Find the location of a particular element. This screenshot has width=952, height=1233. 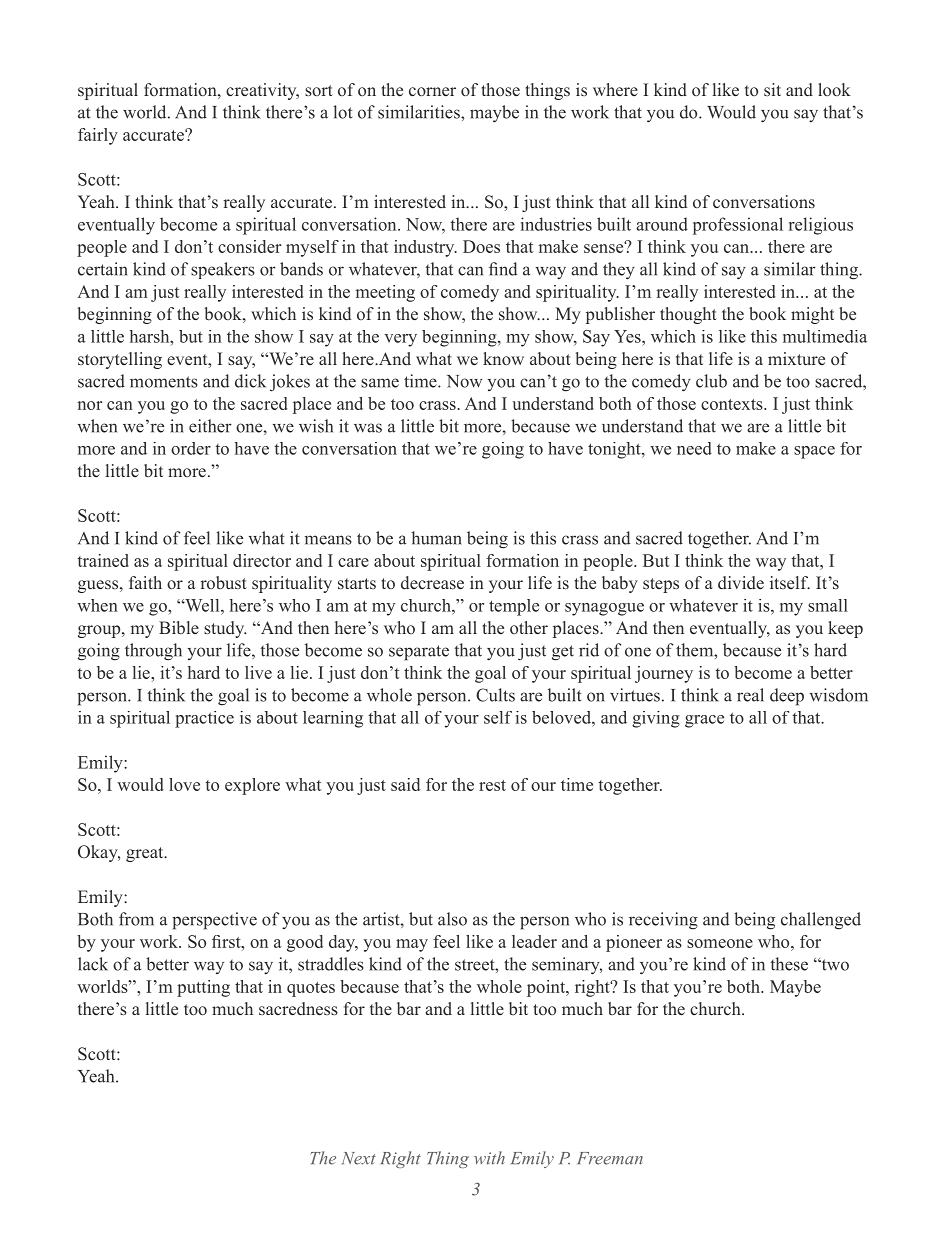

divide is located at coordinates (741, 582).
